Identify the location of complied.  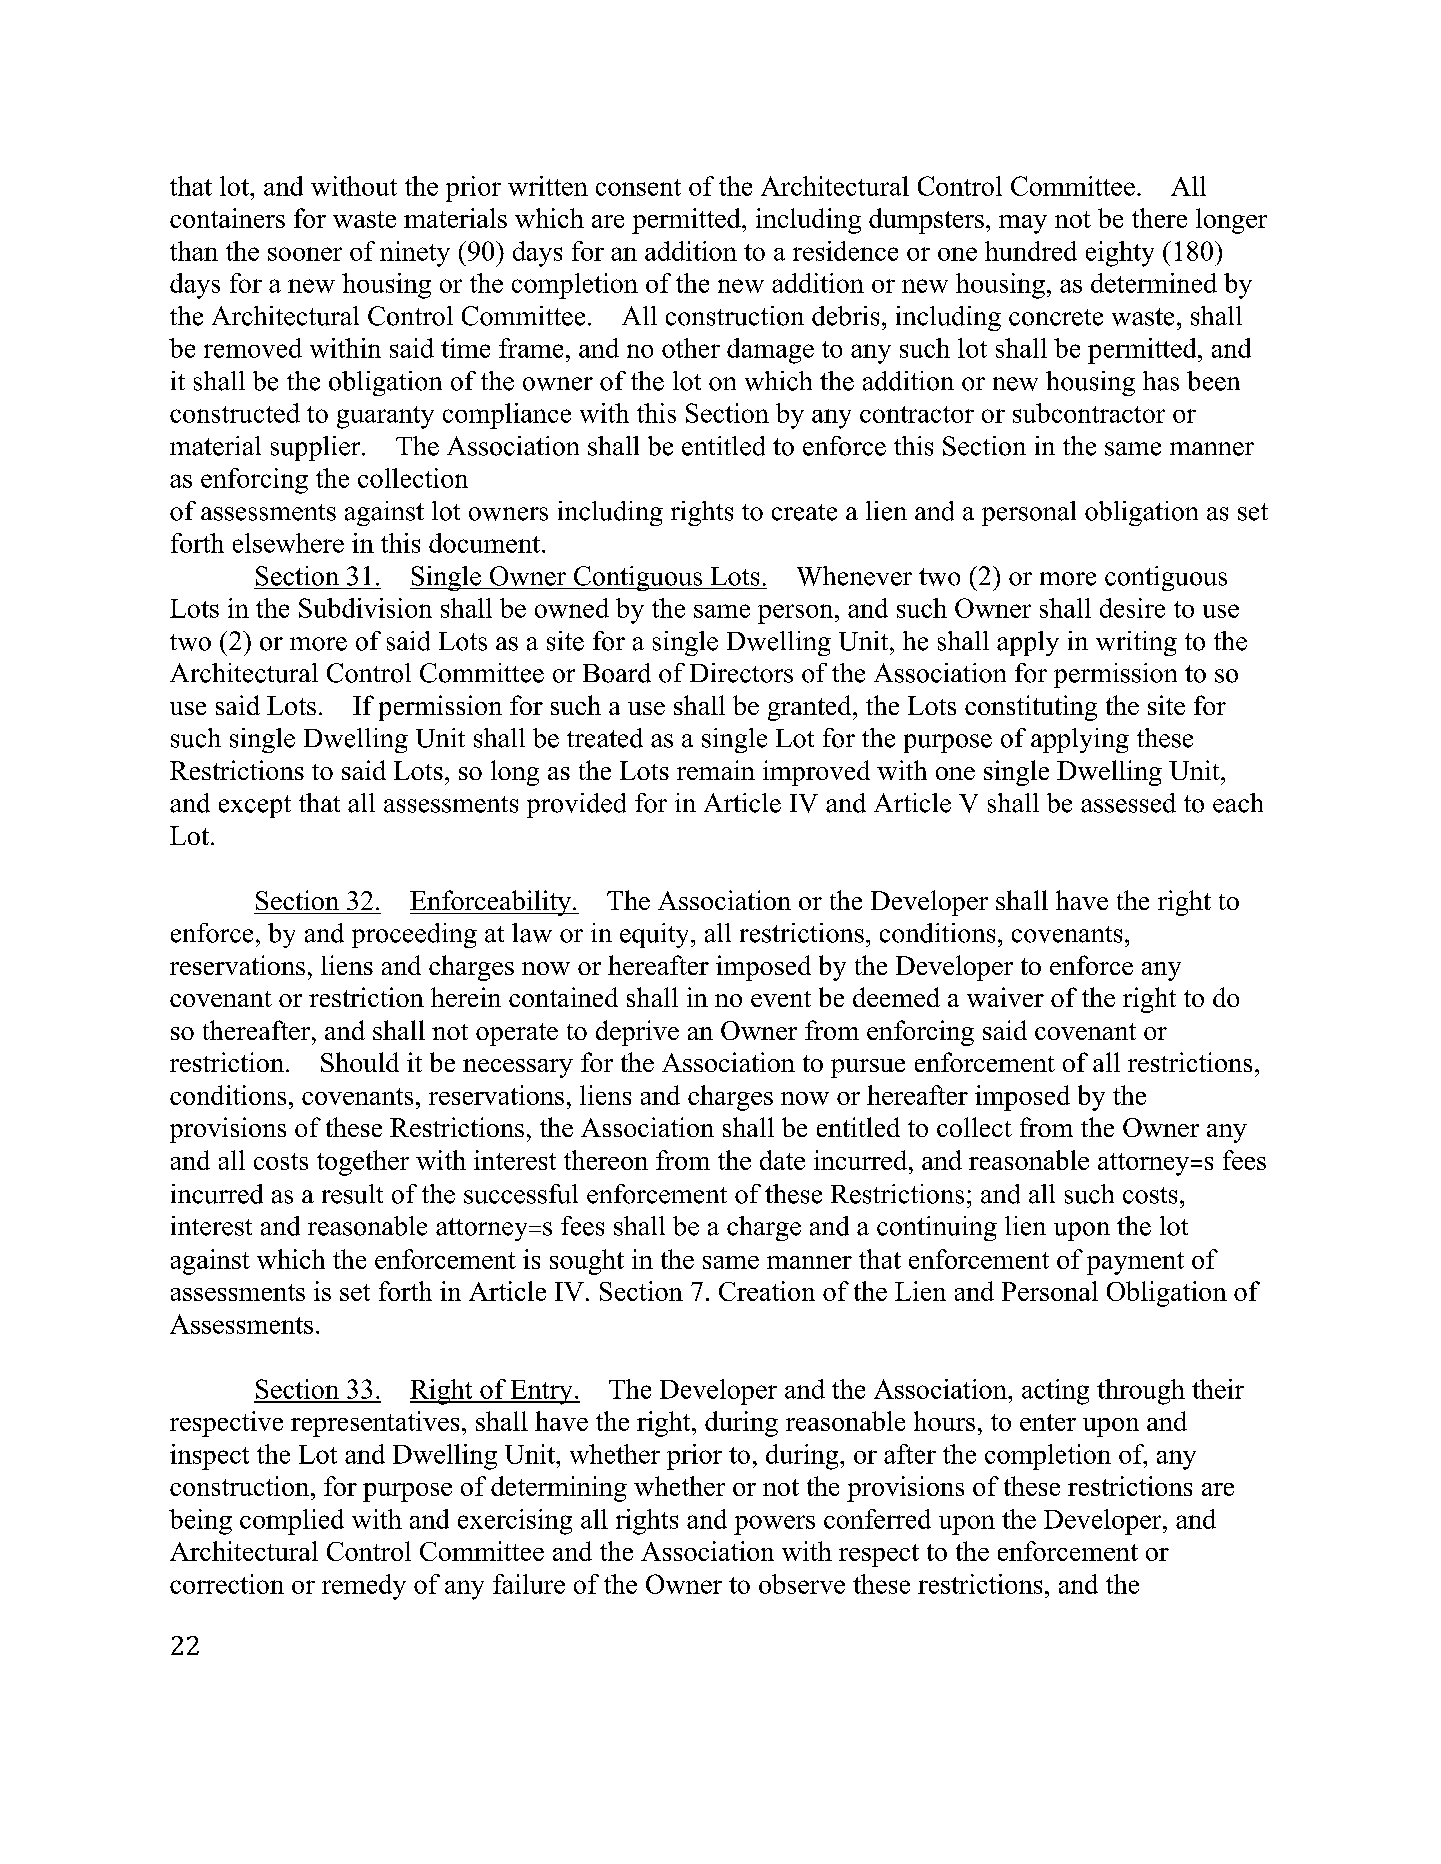
(292, 1522).
